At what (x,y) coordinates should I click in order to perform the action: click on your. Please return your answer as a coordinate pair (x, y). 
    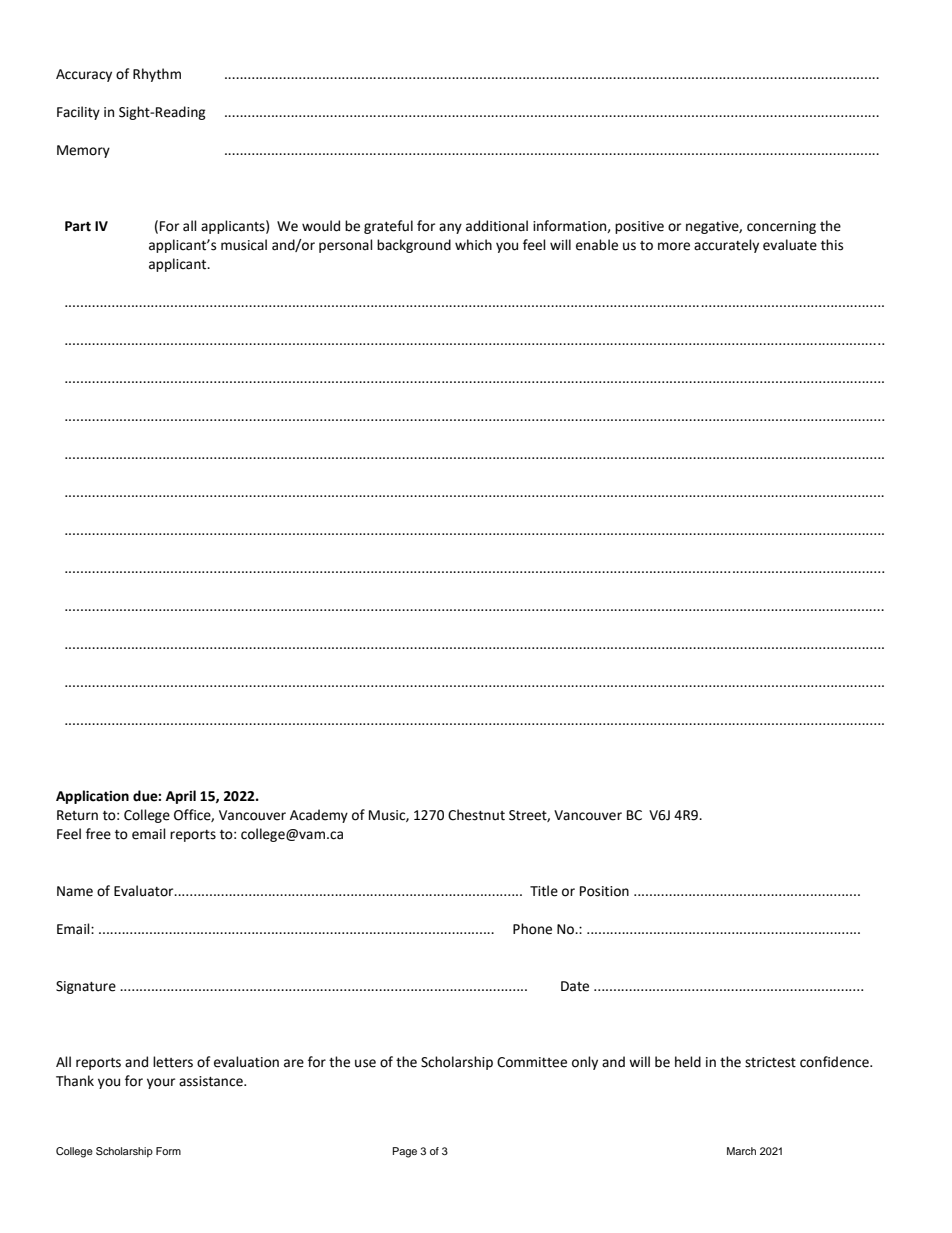
    Looking at the image, I should click on (161, 1083).
